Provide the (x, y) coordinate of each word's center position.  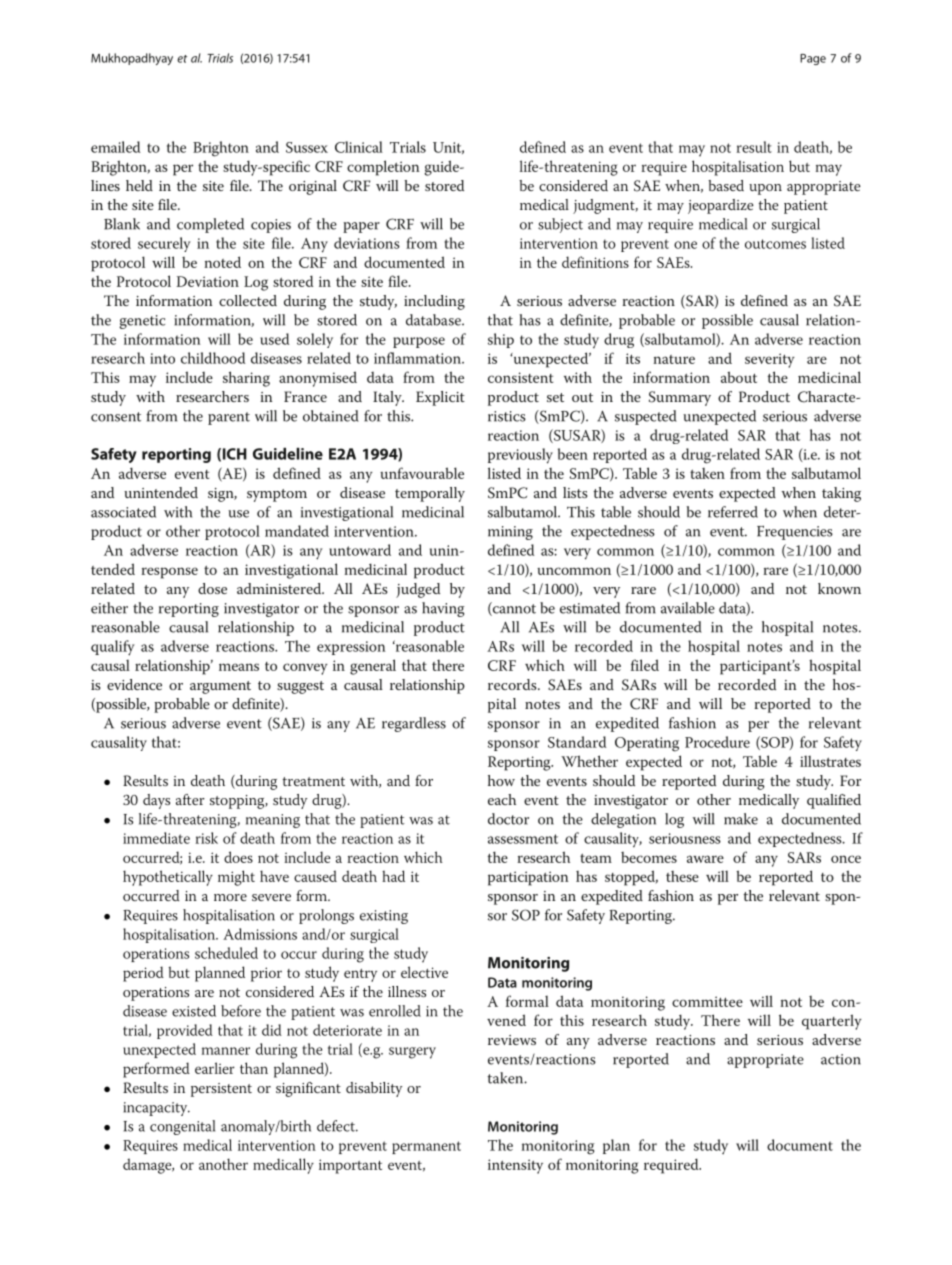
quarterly (831, 1022)
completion (383, 168)
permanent (426, 1147)
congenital (182, 1127)
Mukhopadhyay (132, 59)
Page (813, 59)
